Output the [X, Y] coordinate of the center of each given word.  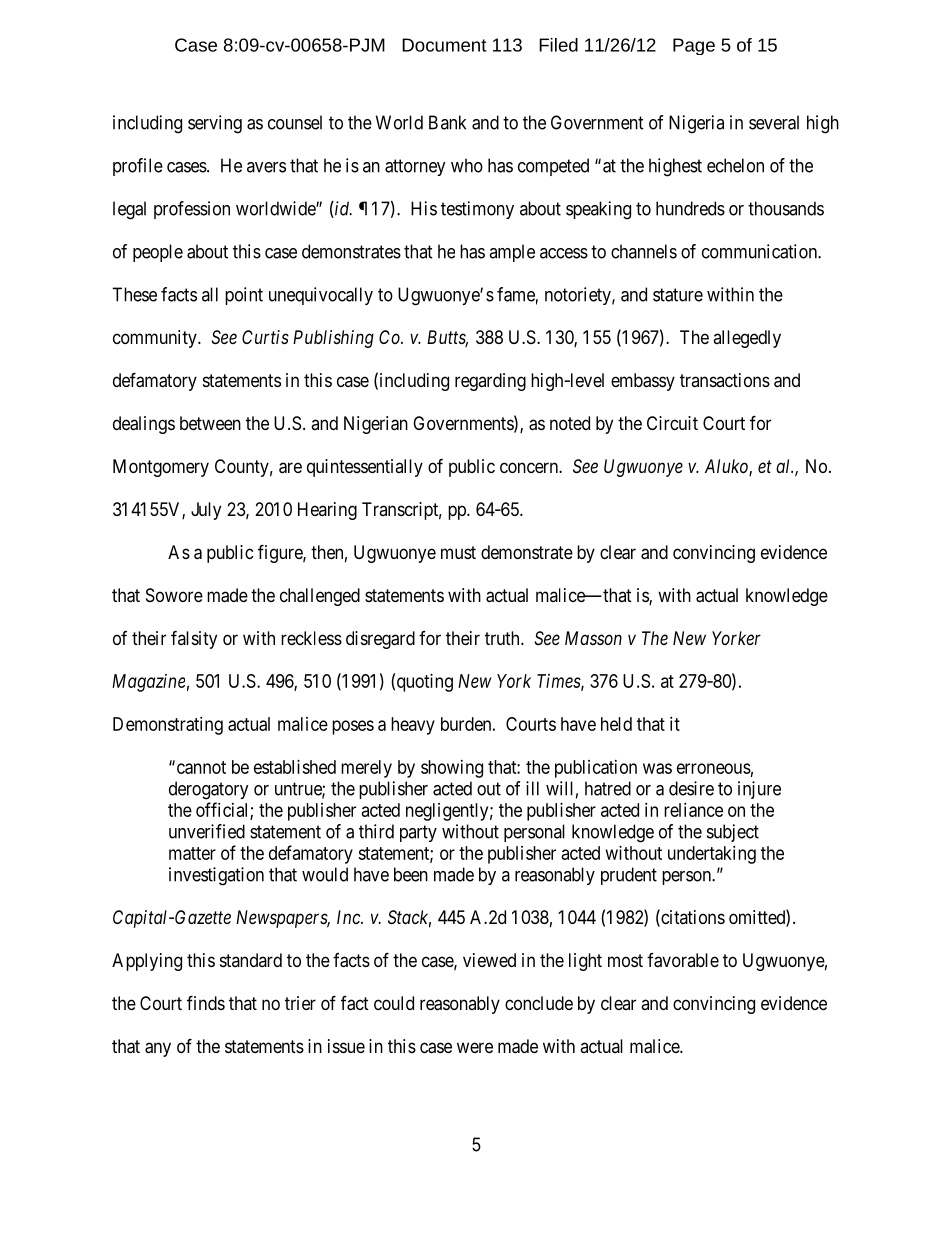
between [210, 423]
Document [444, 45]
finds [206, 1002]
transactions [725, 380]
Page [694, 46]
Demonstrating [168, 726]
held [616, 724]
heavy [413, 726]
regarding [490, 382]
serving [215, 124]
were [475, 1047]
